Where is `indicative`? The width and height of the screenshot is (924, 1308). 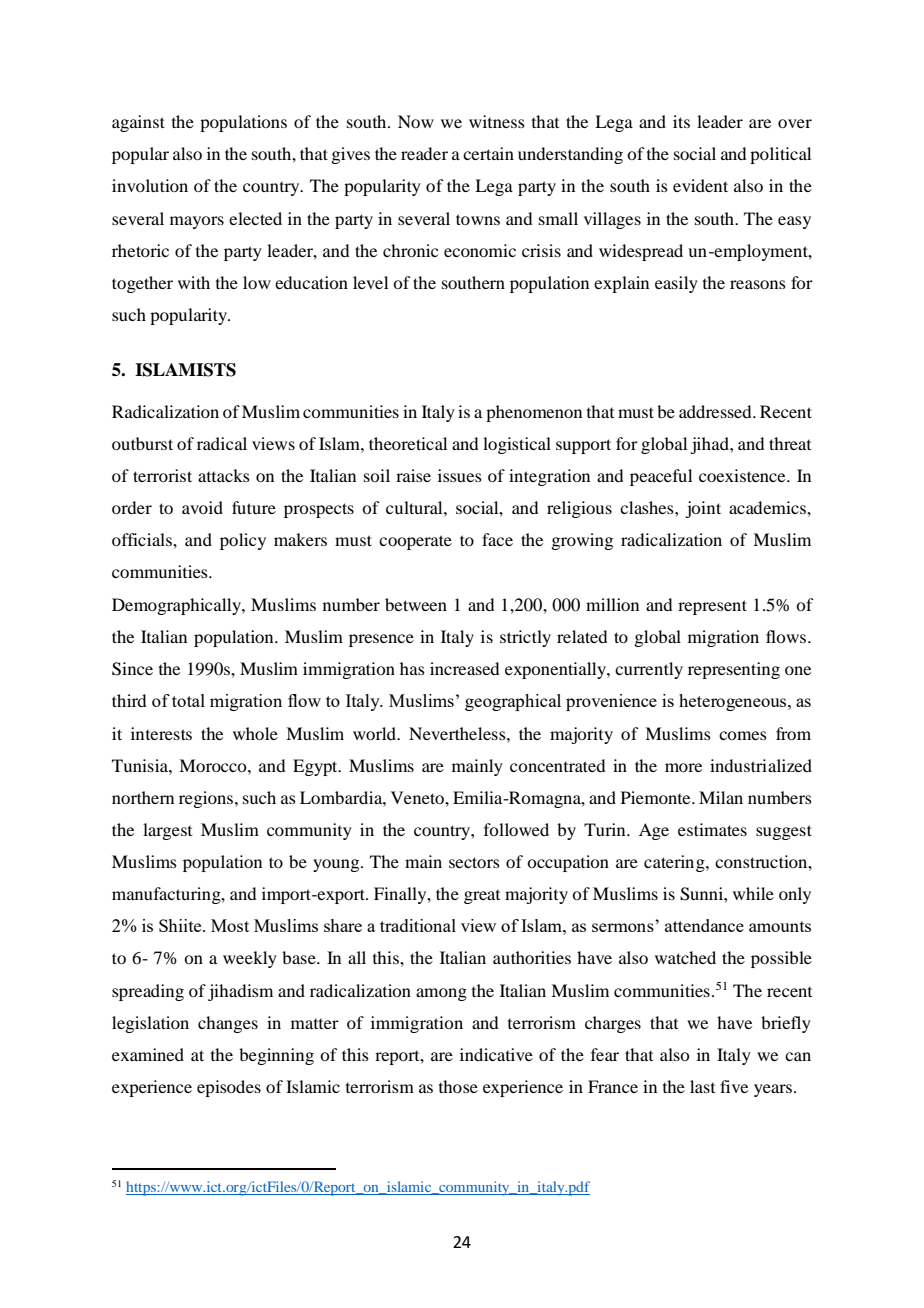
indicative is located at coordinates (496, 1054).
